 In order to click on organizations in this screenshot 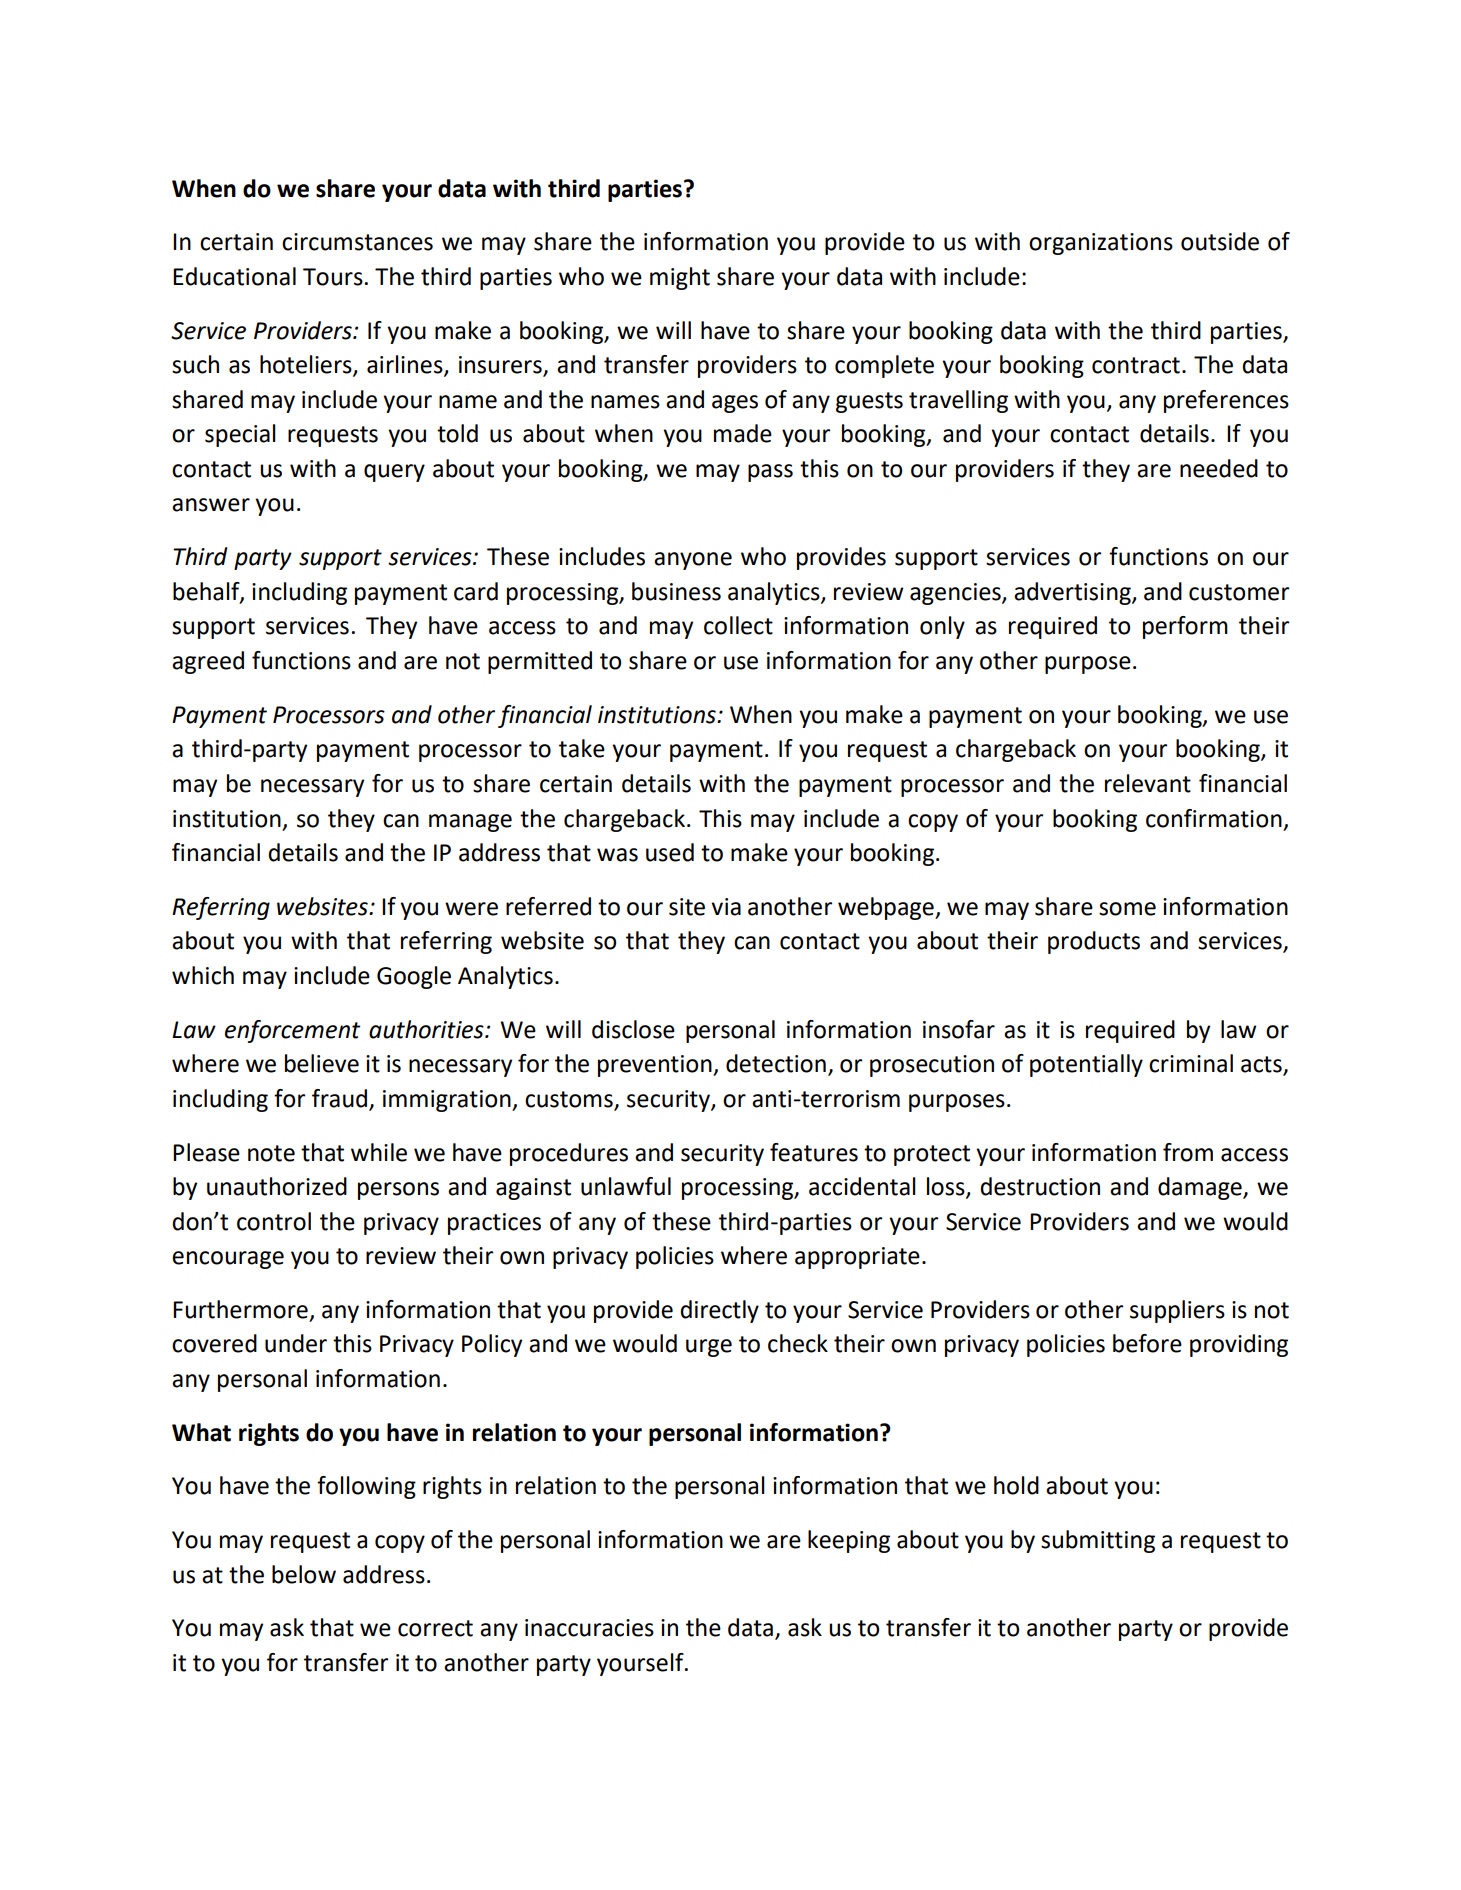, I will do `click(1101, 244)`.
